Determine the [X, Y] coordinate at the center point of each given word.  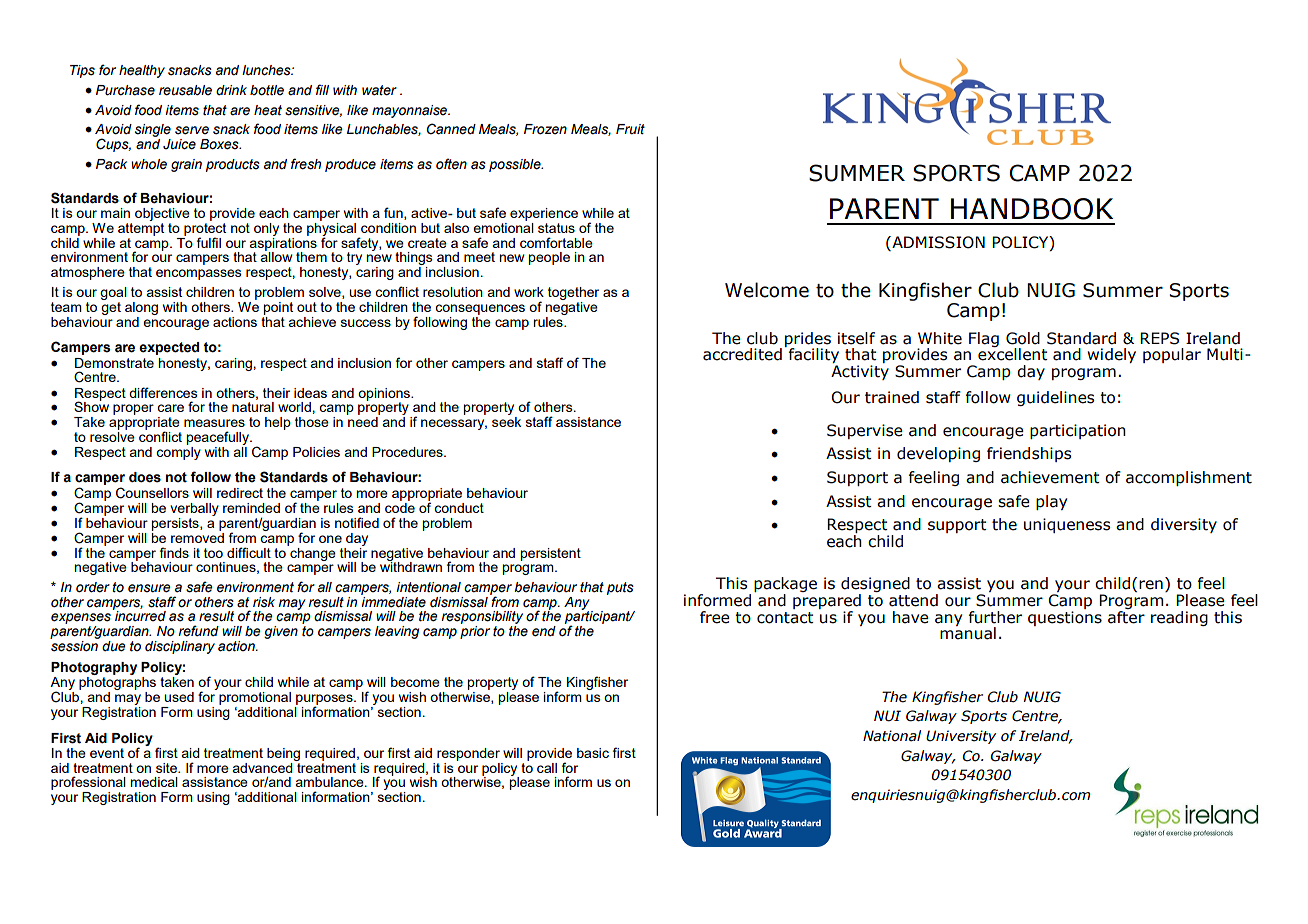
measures [214, 423]
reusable [185, 90]
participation [1078, 431]
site [168, 768]
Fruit [630, 129]
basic [593, 753]
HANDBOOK [1032, 209]
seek [506, 422]
